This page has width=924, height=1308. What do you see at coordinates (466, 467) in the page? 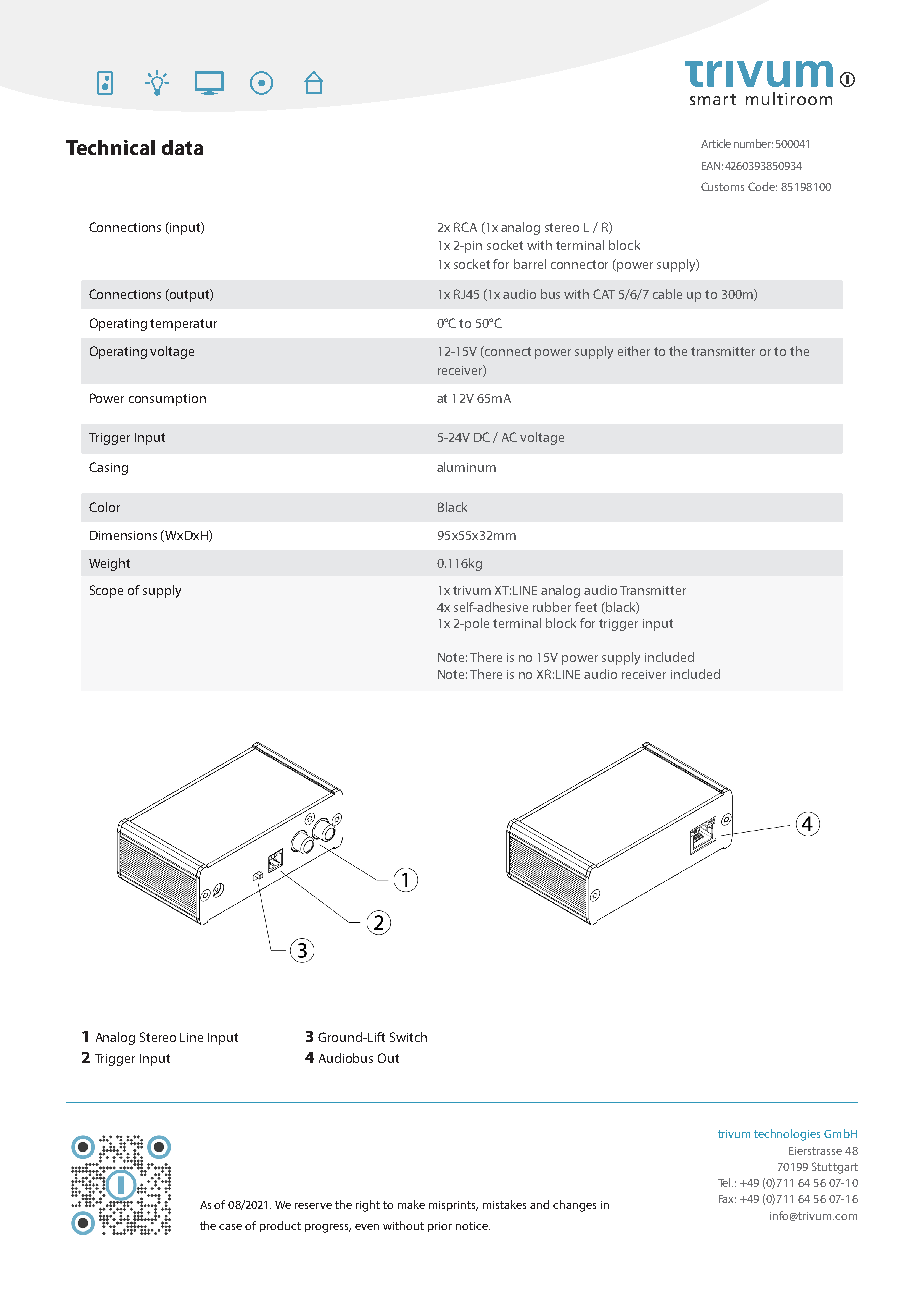
I see `aluminum` at bounding box center [466, 467].
